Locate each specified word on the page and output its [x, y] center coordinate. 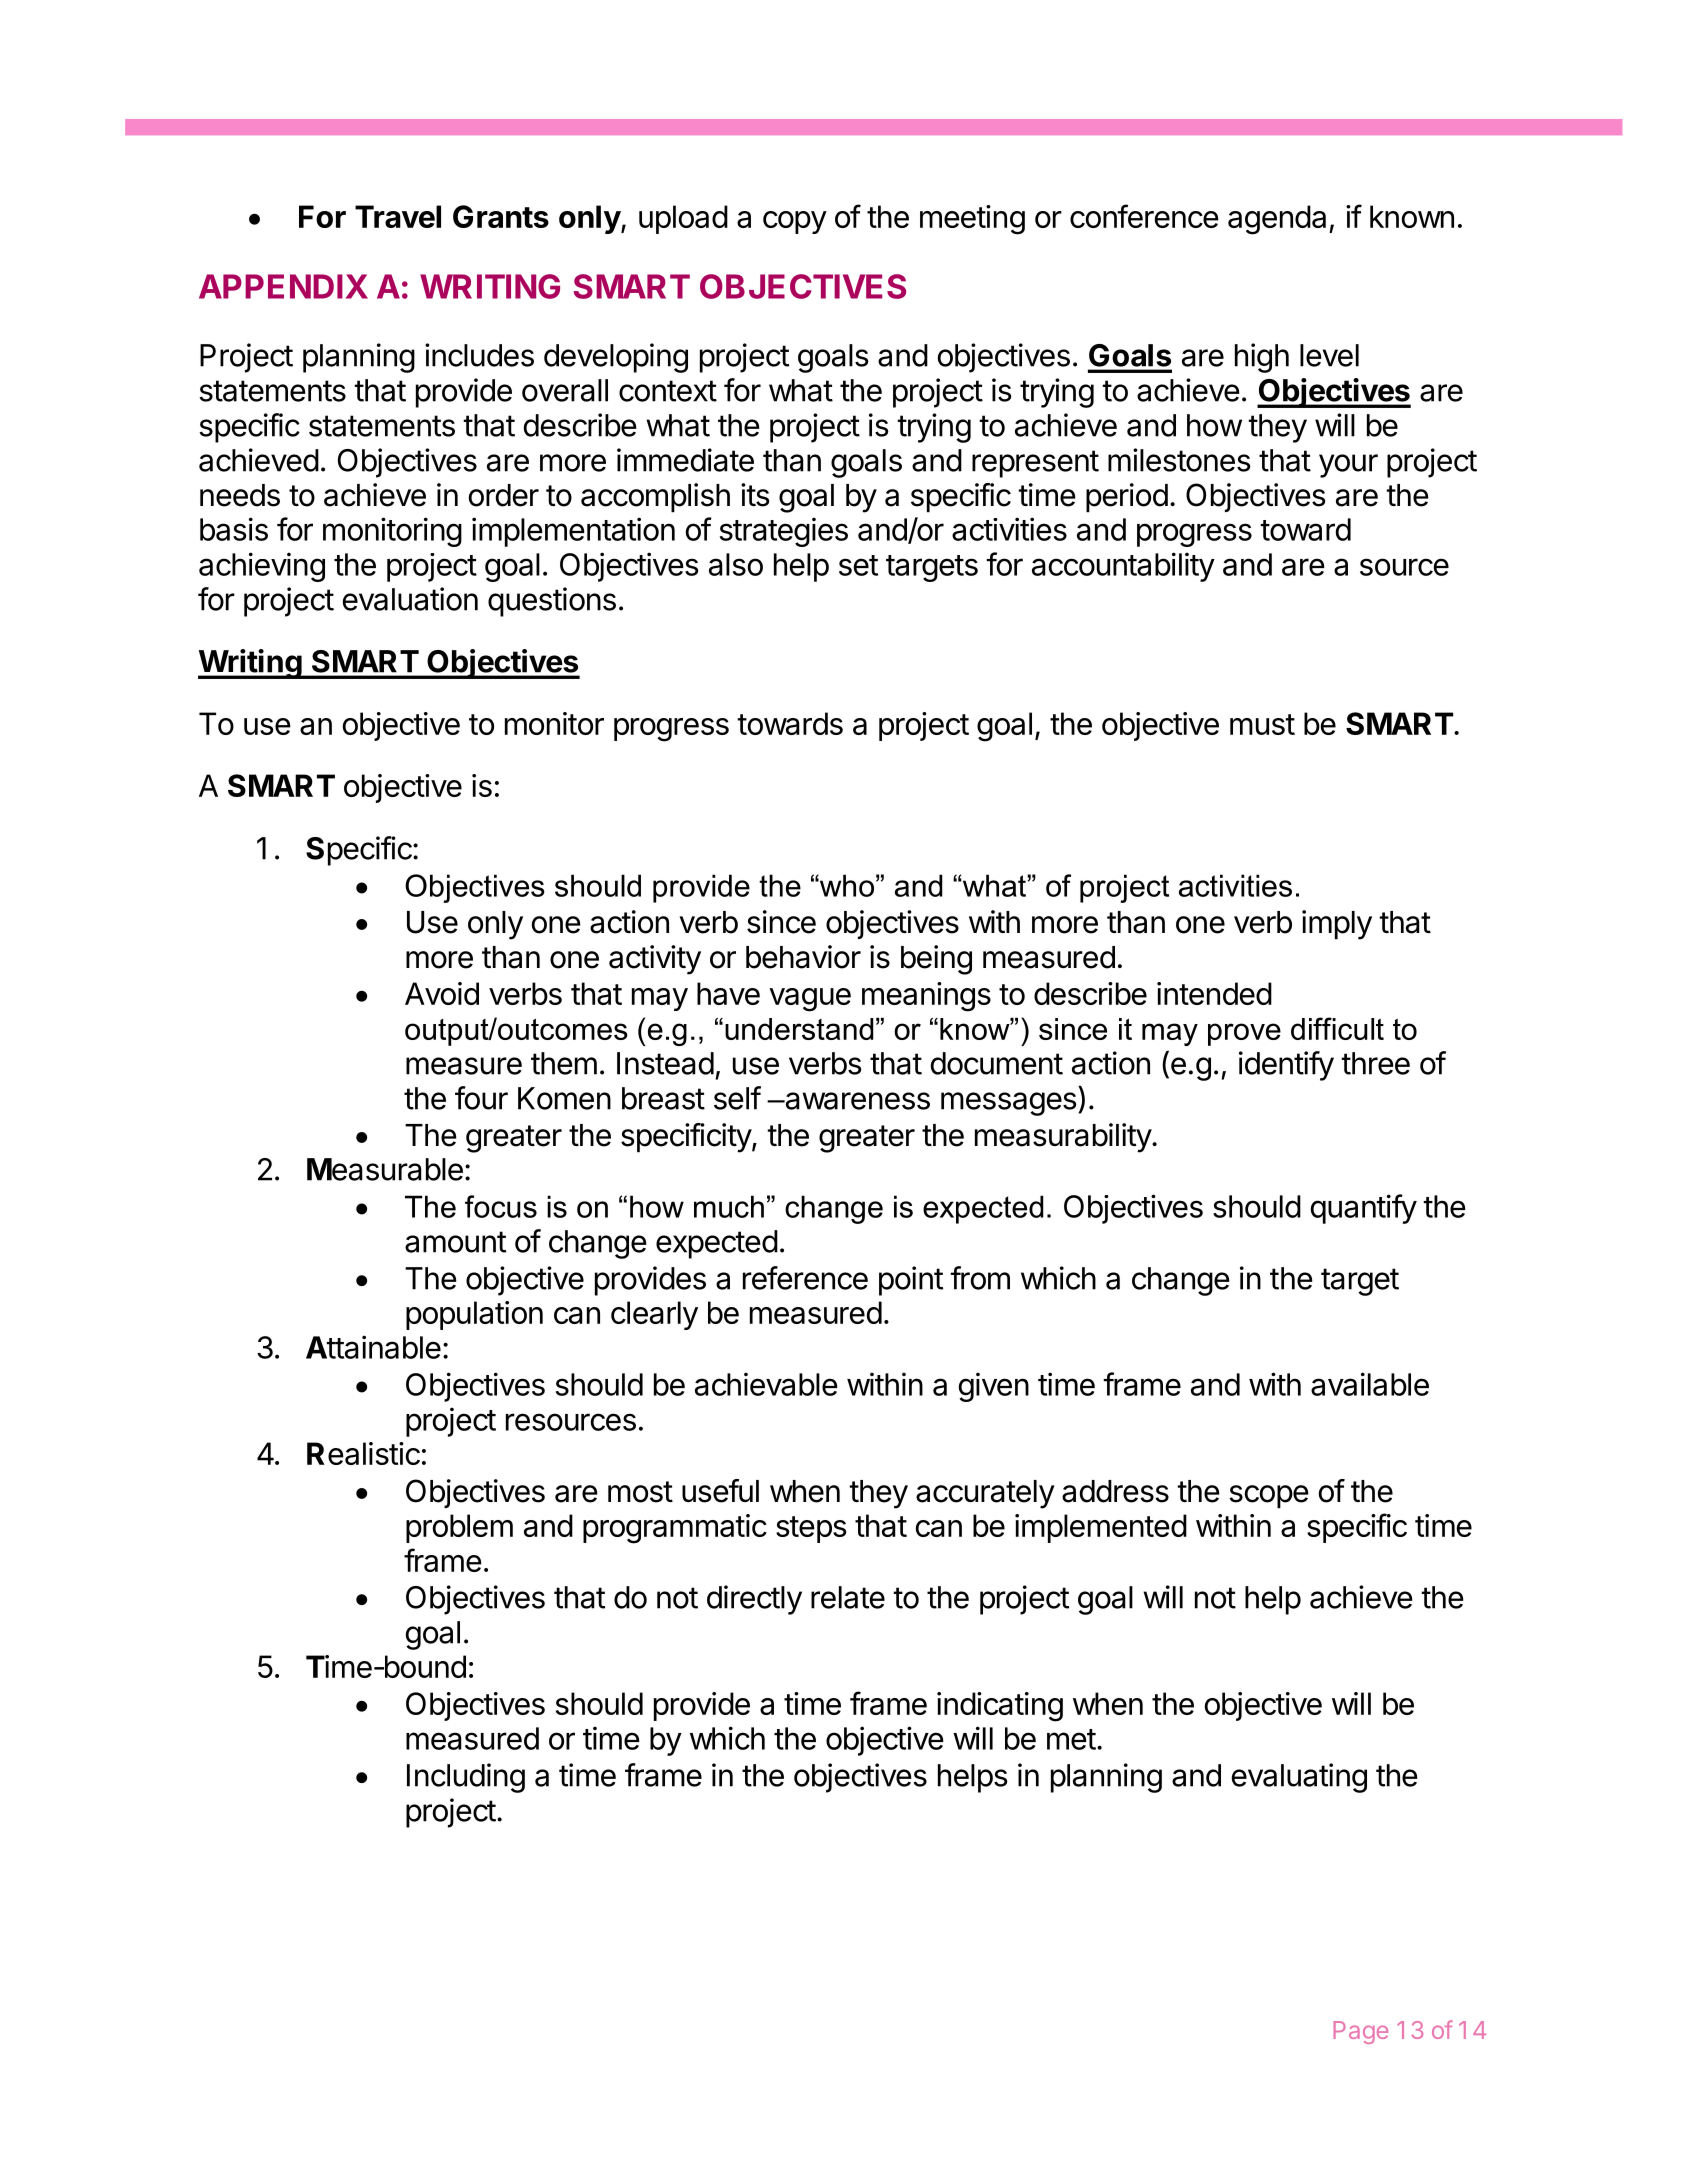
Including [466, 1778]
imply [1337, 925]
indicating [1000, 1707]
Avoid [442, 993]
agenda [1277, 220]
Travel [398, 216]
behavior [803, 957]
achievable [766, 1384]
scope [1269, 1497]
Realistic [363, 1453]
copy [795, 222]
